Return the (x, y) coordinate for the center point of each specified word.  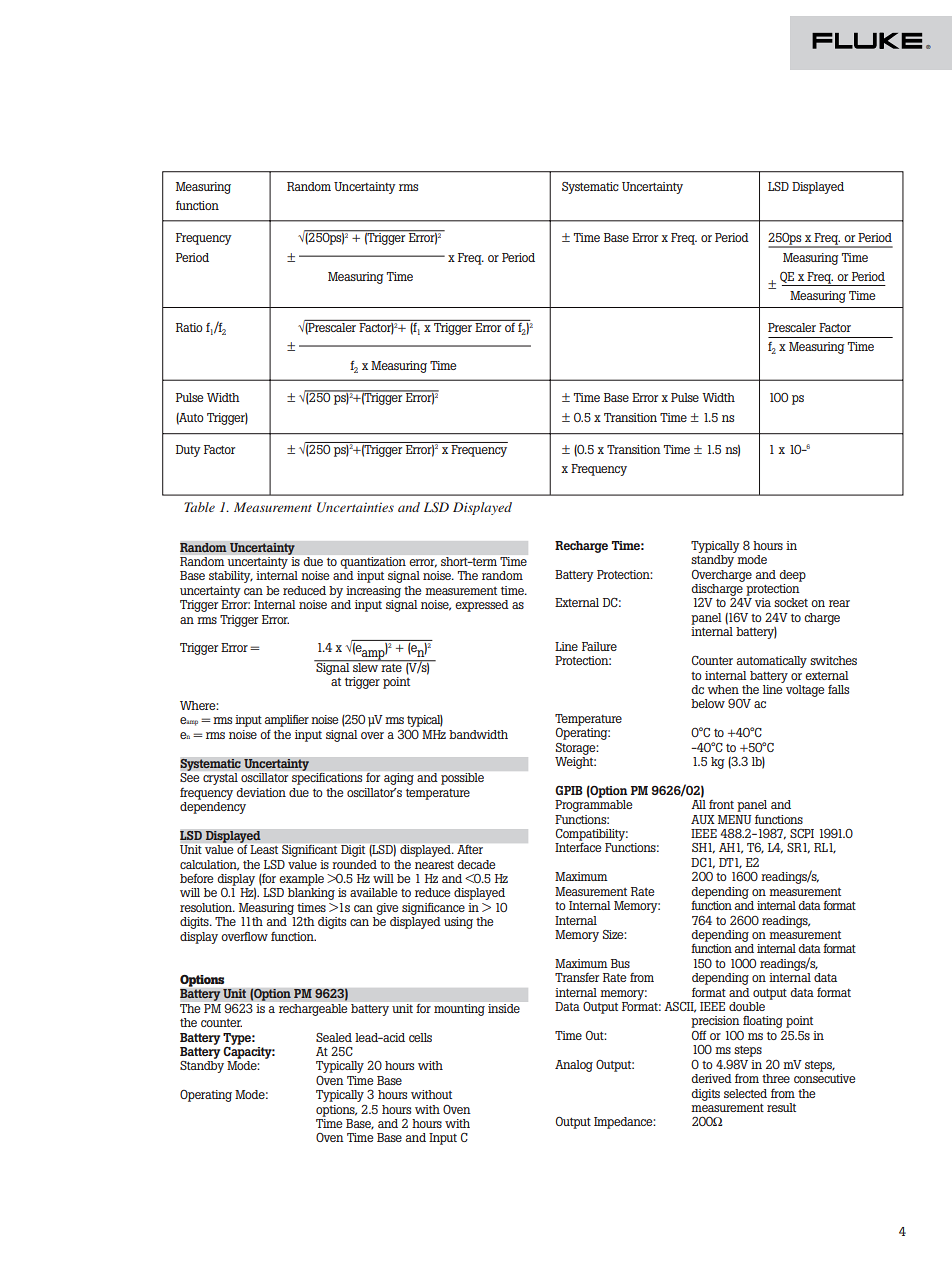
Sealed (334, 1037)
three (776, 1078)
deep (792, 576)
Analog (574, 1066)
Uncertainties (355, 507)
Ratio (189, 327)
